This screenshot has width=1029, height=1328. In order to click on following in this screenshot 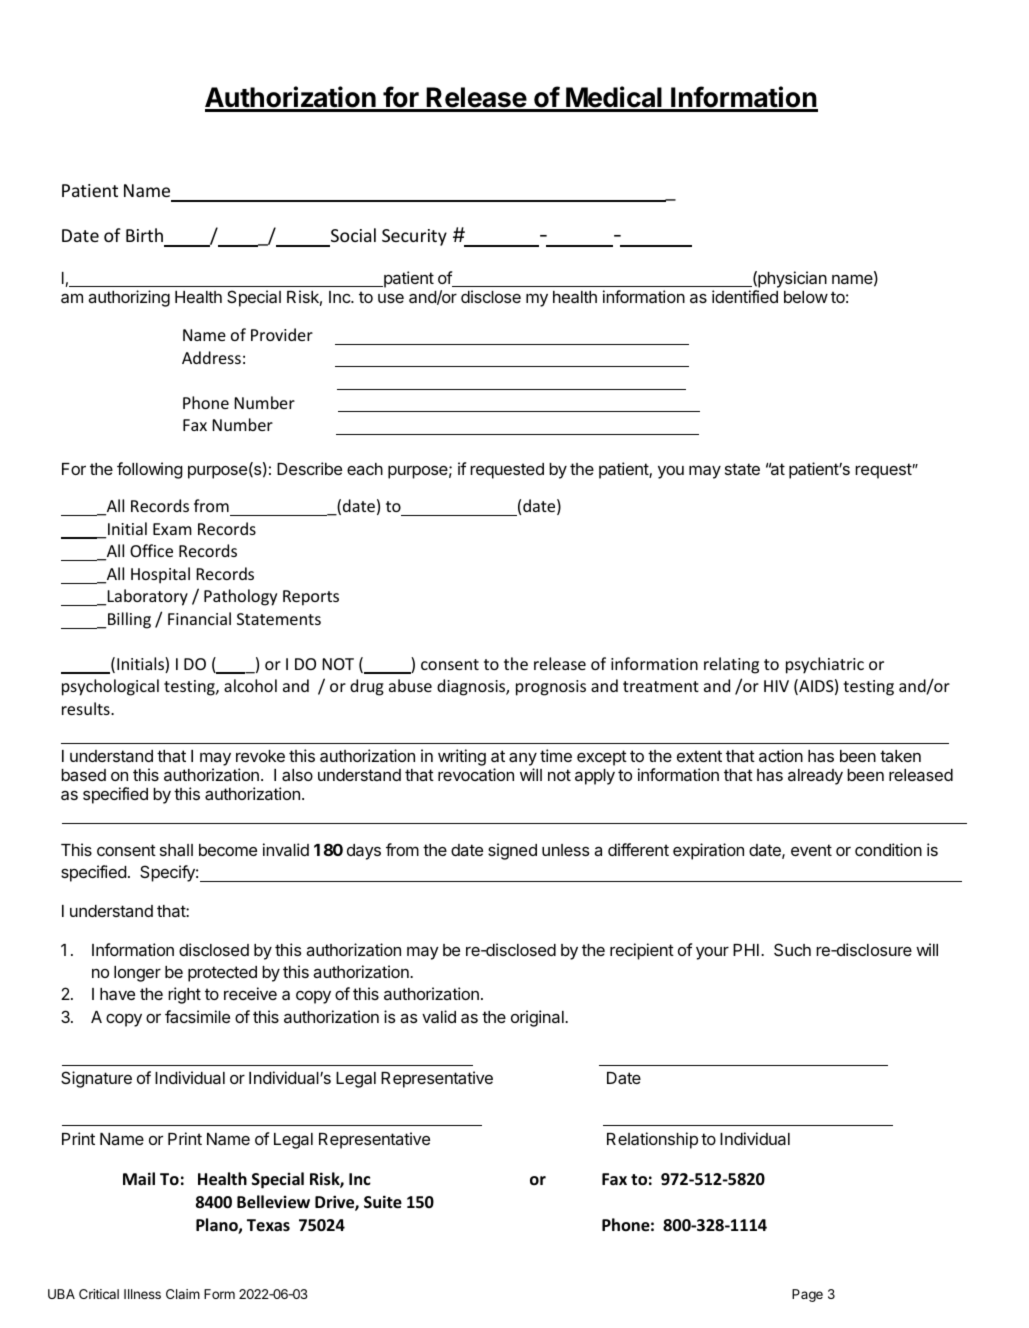, I will do `click(150, 470)`.
